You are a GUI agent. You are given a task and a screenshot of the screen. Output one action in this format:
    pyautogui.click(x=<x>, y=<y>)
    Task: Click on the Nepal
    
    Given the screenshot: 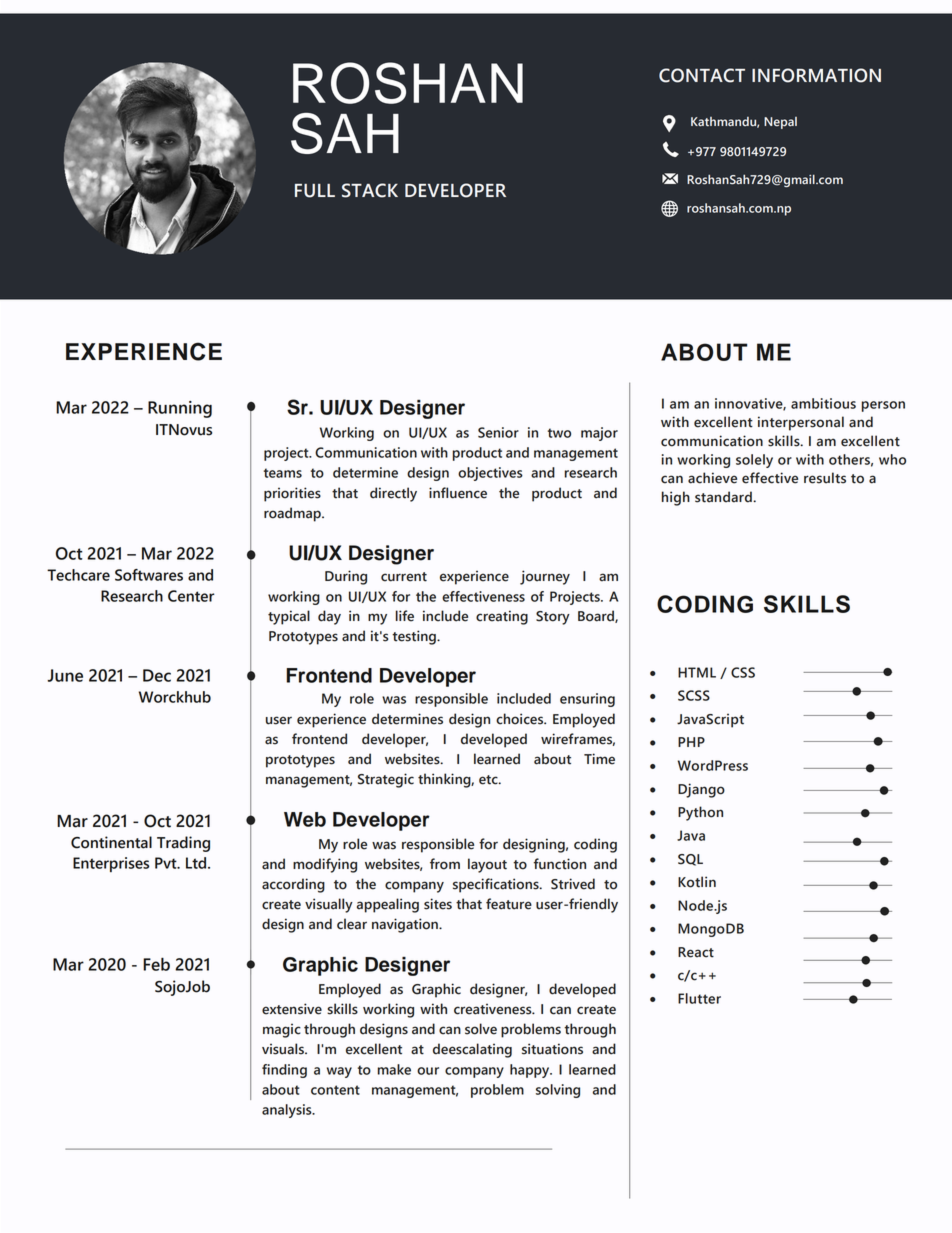 What is the action you would take?
    pyautogui.click(x=780, y=123)
